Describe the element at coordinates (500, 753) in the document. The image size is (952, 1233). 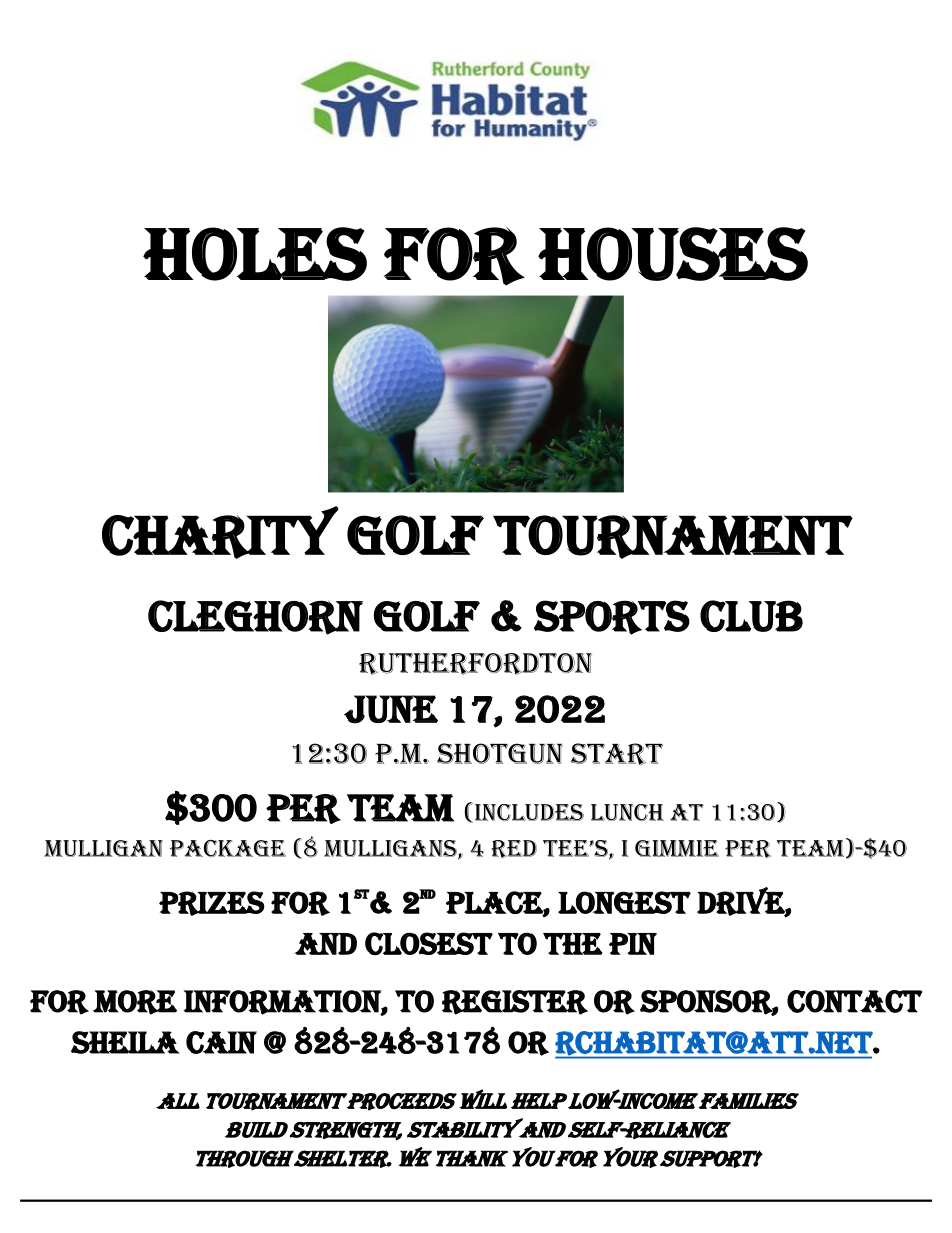
I see `Shotgun` at that location.
